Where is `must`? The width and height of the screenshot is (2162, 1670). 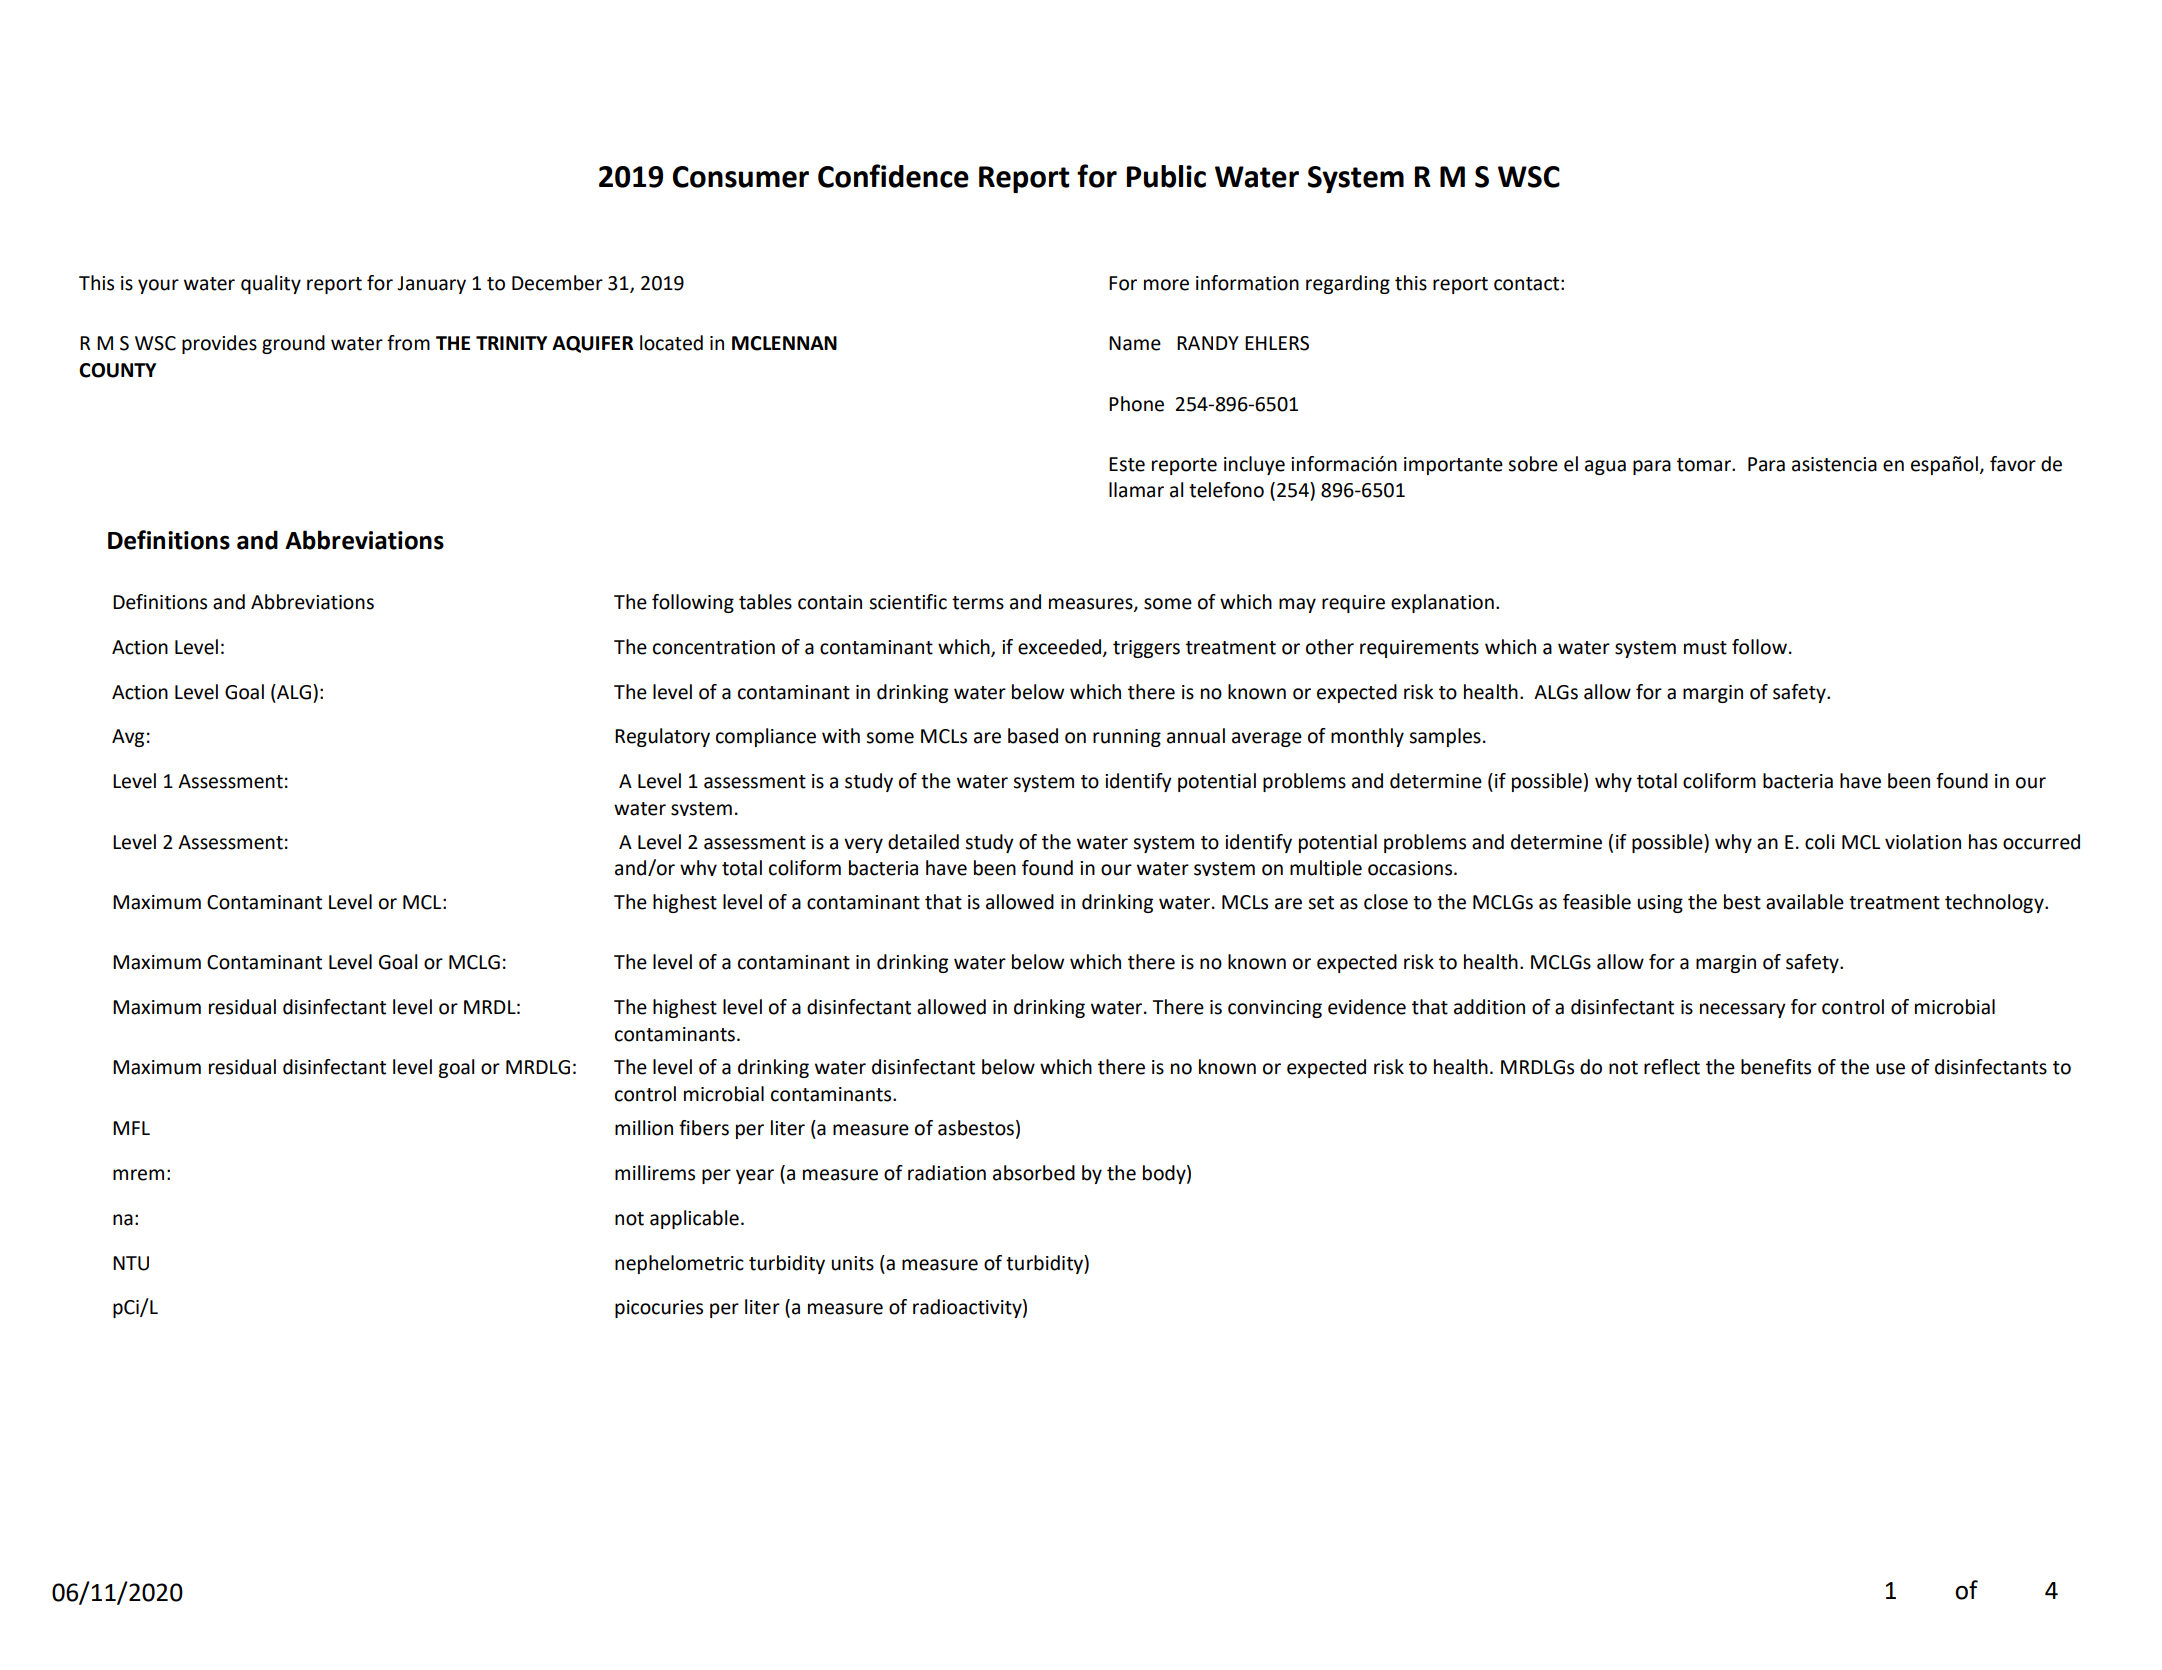
must is located at coordinates (1705, 648).
